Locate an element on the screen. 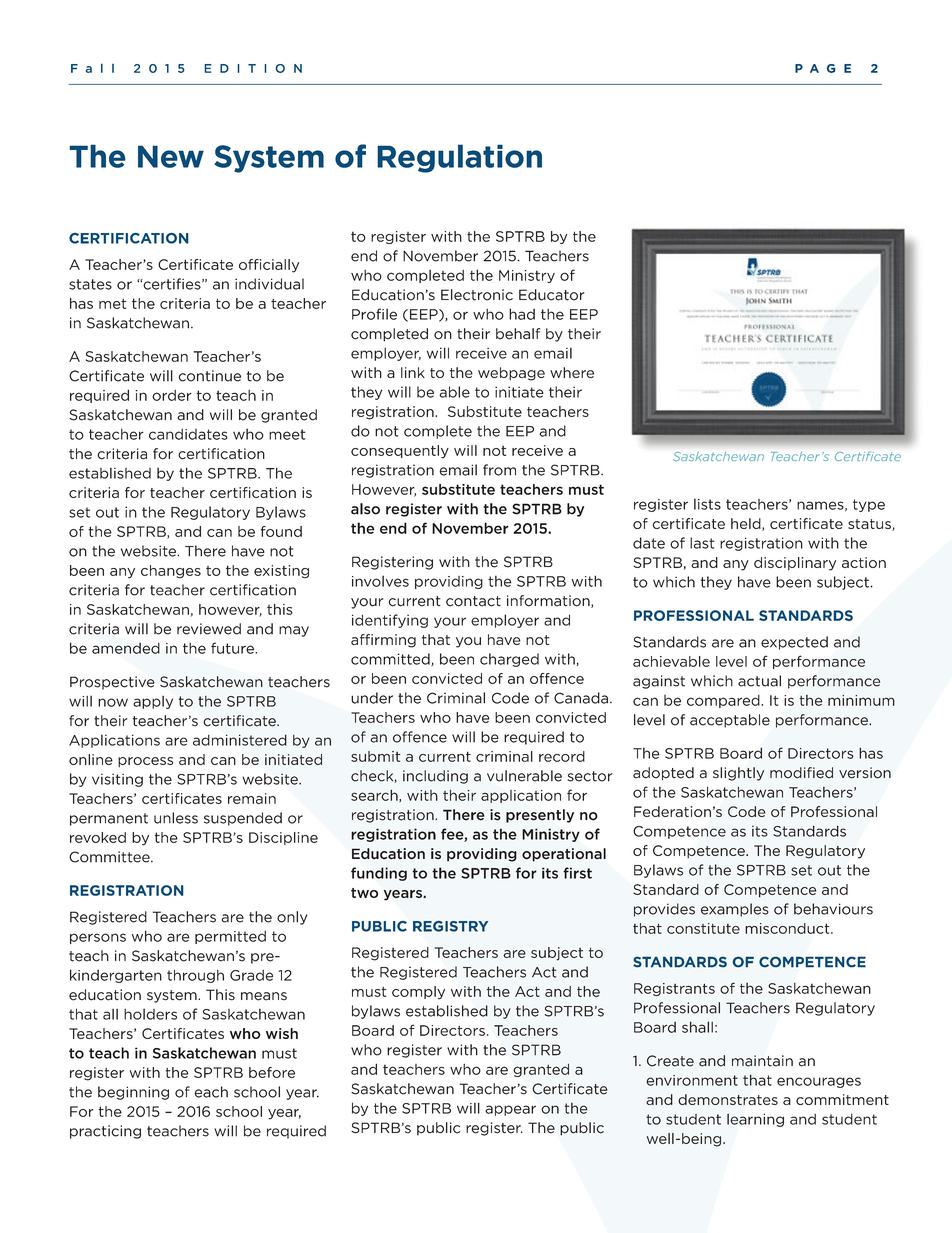 Image resolution: width=952 pixels, height=1233 pixels. lists is located at coordinates (707, 504).
